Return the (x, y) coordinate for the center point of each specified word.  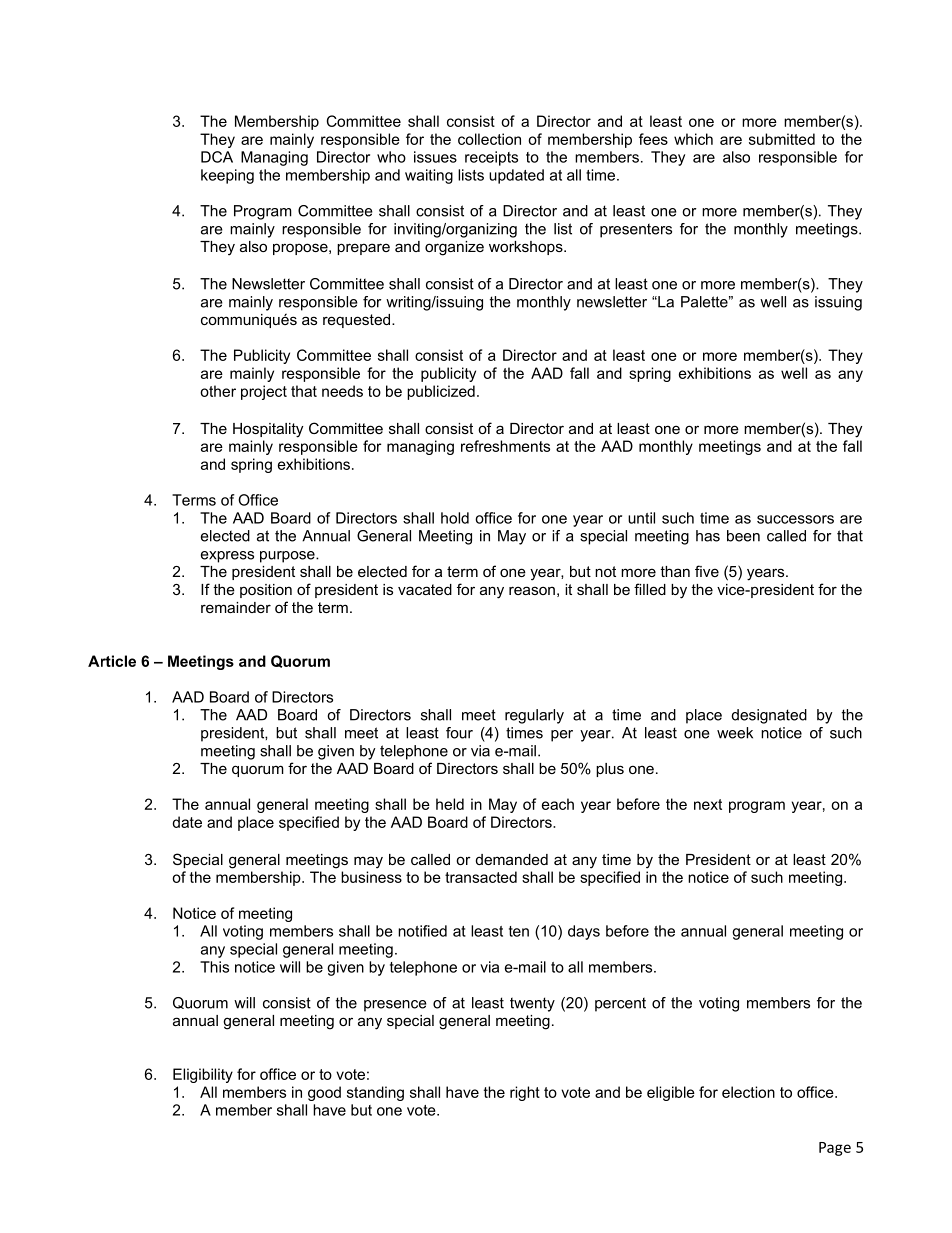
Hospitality (268, 430)
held (450, 804)
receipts (491, 158)
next (708, 804)
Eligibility (203, 1075)
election (748, 1092)
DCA (217, 157)
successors (795, 519)
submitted (782, 139)
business (371, 877)
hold (455, 518)
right (525, 1093)
